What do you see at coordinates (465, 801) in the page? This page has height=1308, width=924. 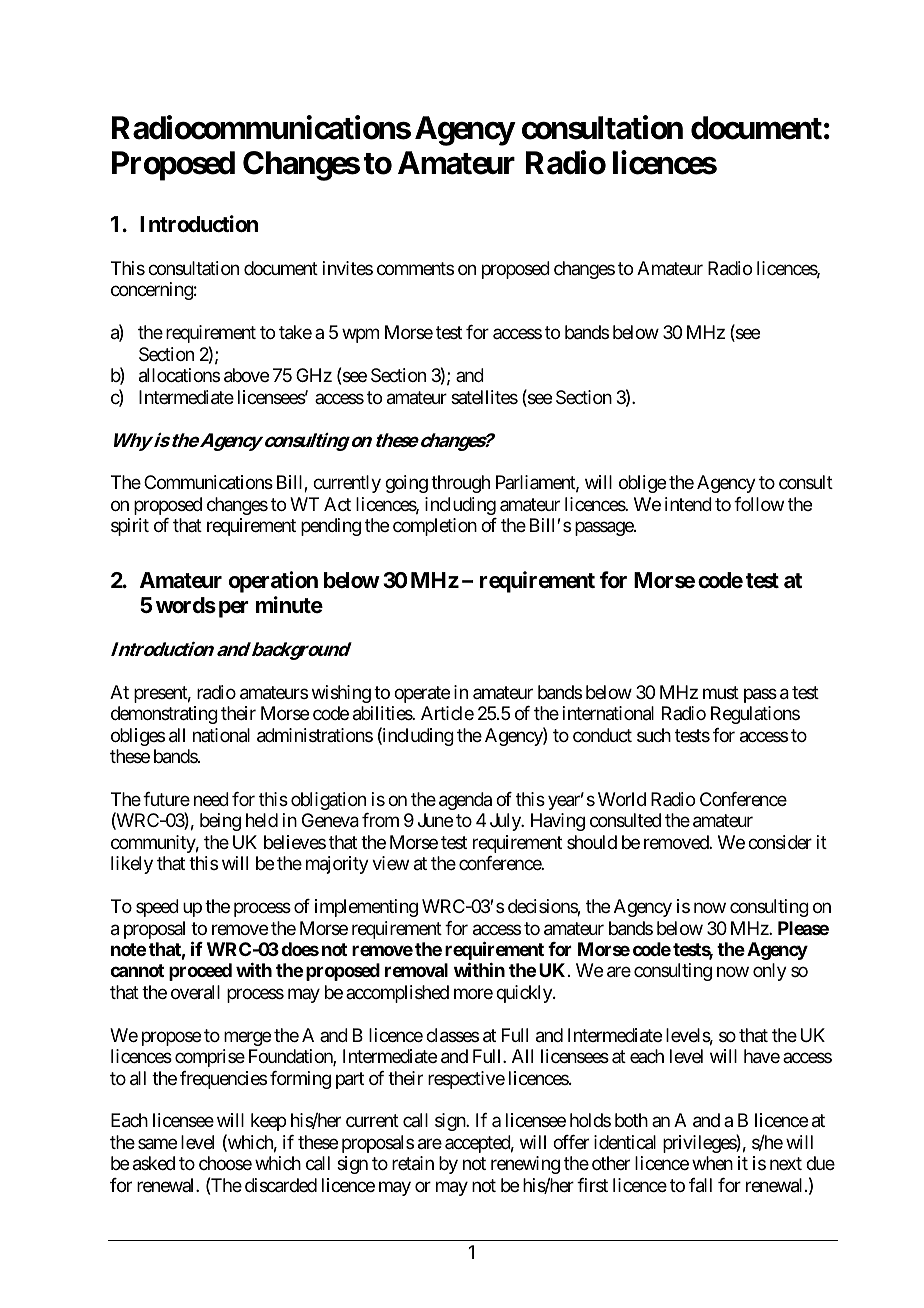 I see `agenda` at bounding box center [465, 801].
